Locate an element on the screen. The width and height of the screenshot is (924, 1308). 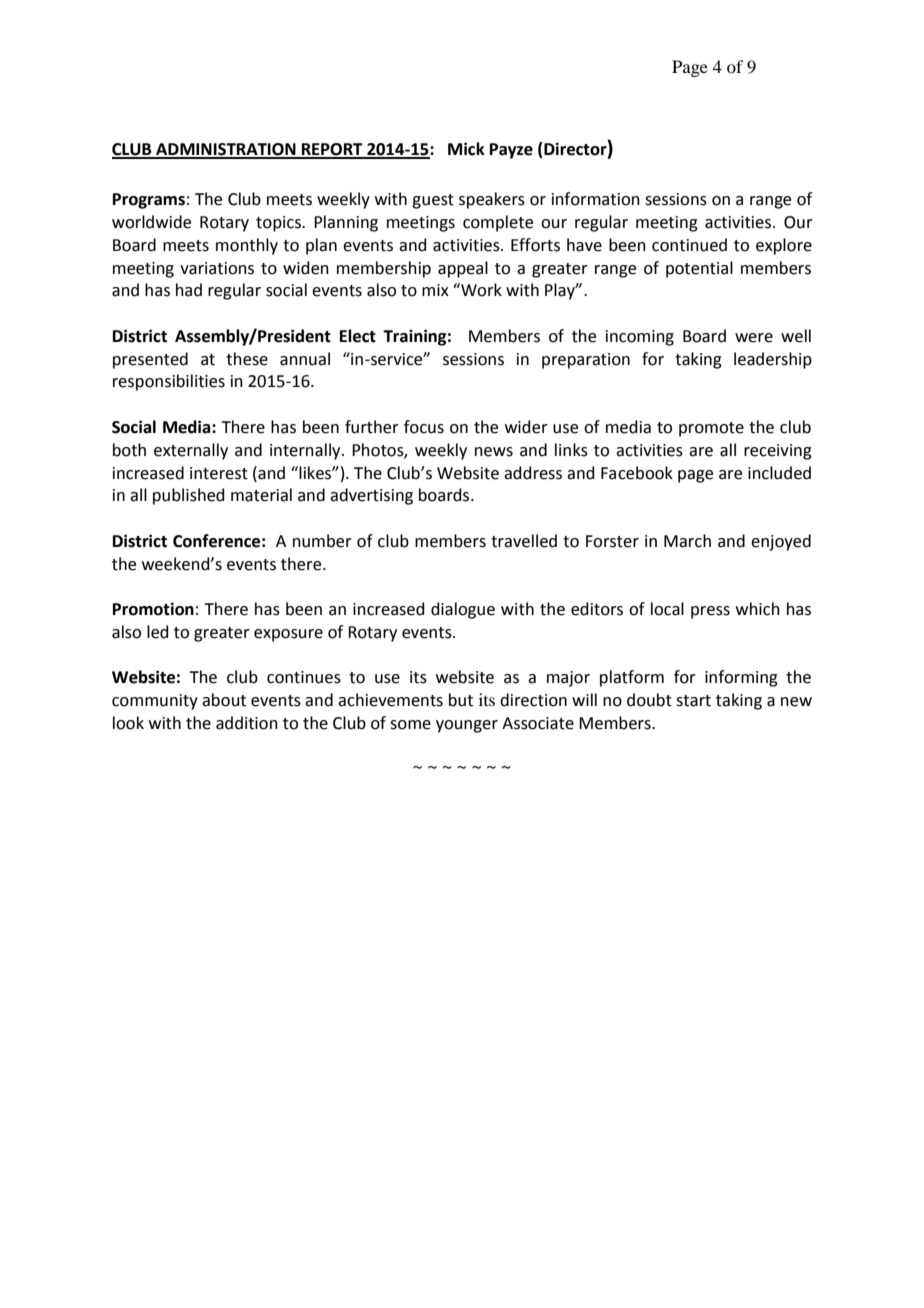
information is located at coordinates (596, 199).
